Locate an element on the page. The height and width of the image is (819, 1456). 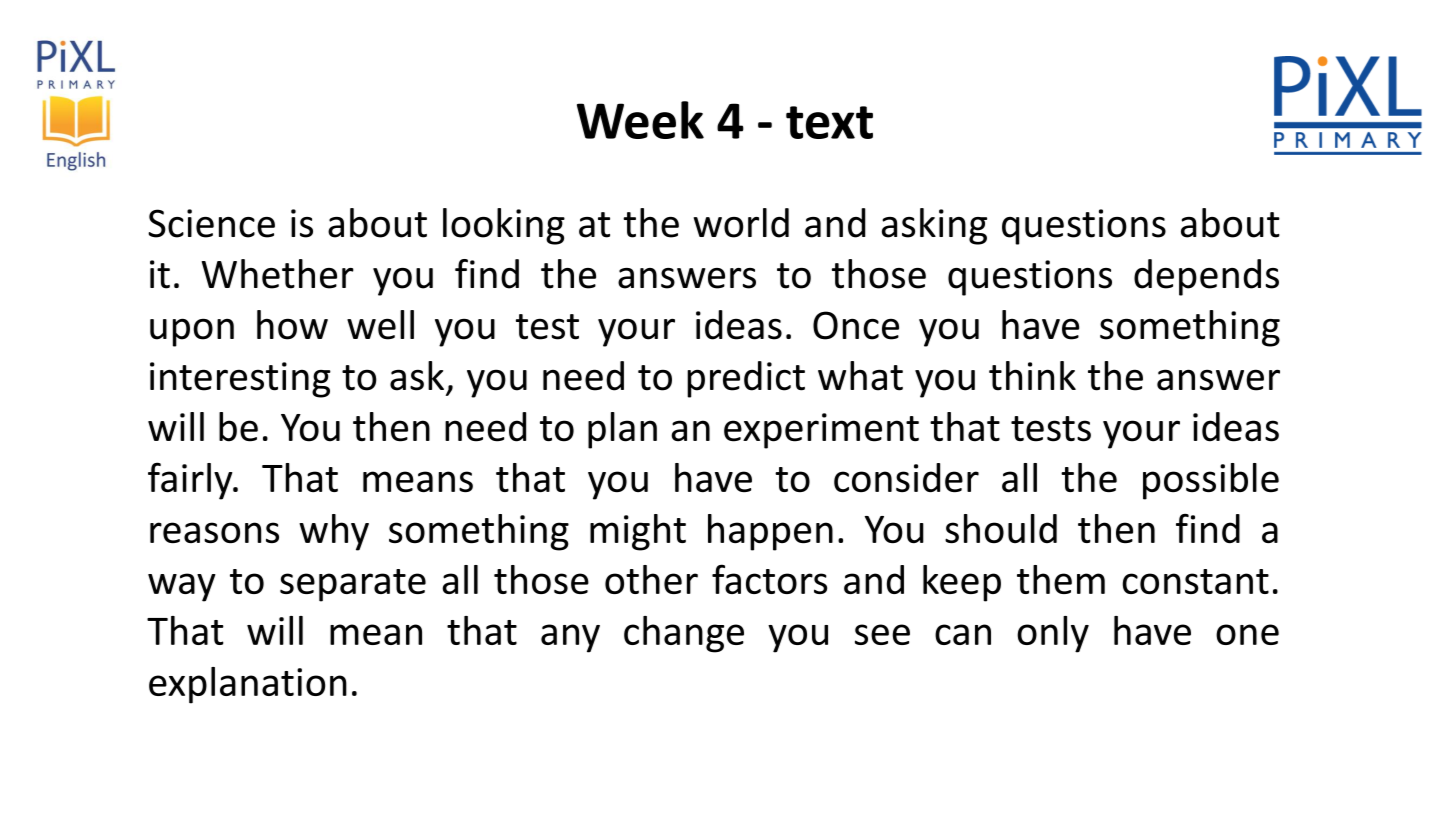
depends is located at coordinates (1206, 277).
